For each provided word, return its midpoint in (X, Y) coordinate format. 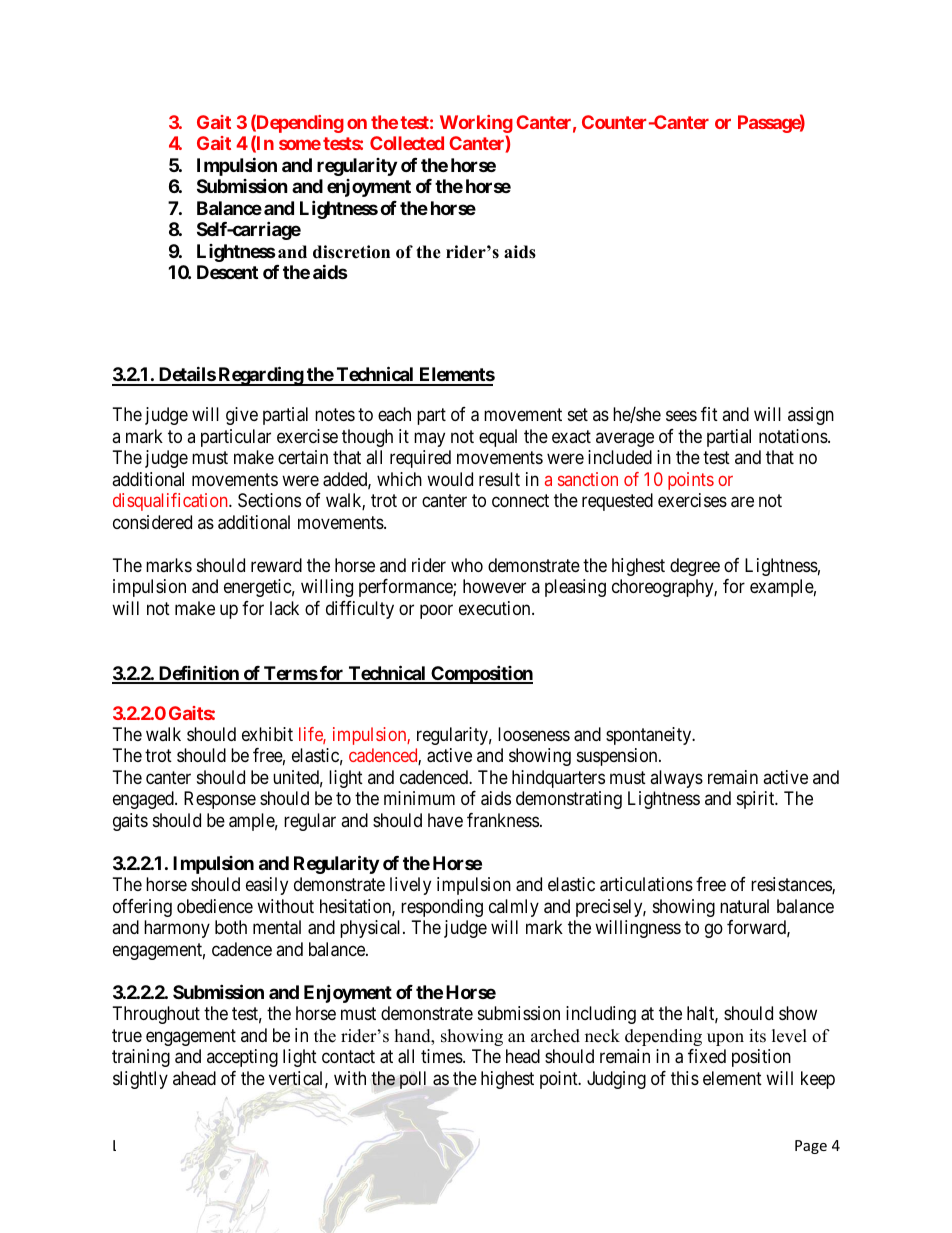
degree (695, 567)
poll (413, 1080)
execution (496, 608)
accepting (242, 1058)
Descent (227, 272)
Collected (407, 143)
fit (709, 414)
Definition (198, 674)
